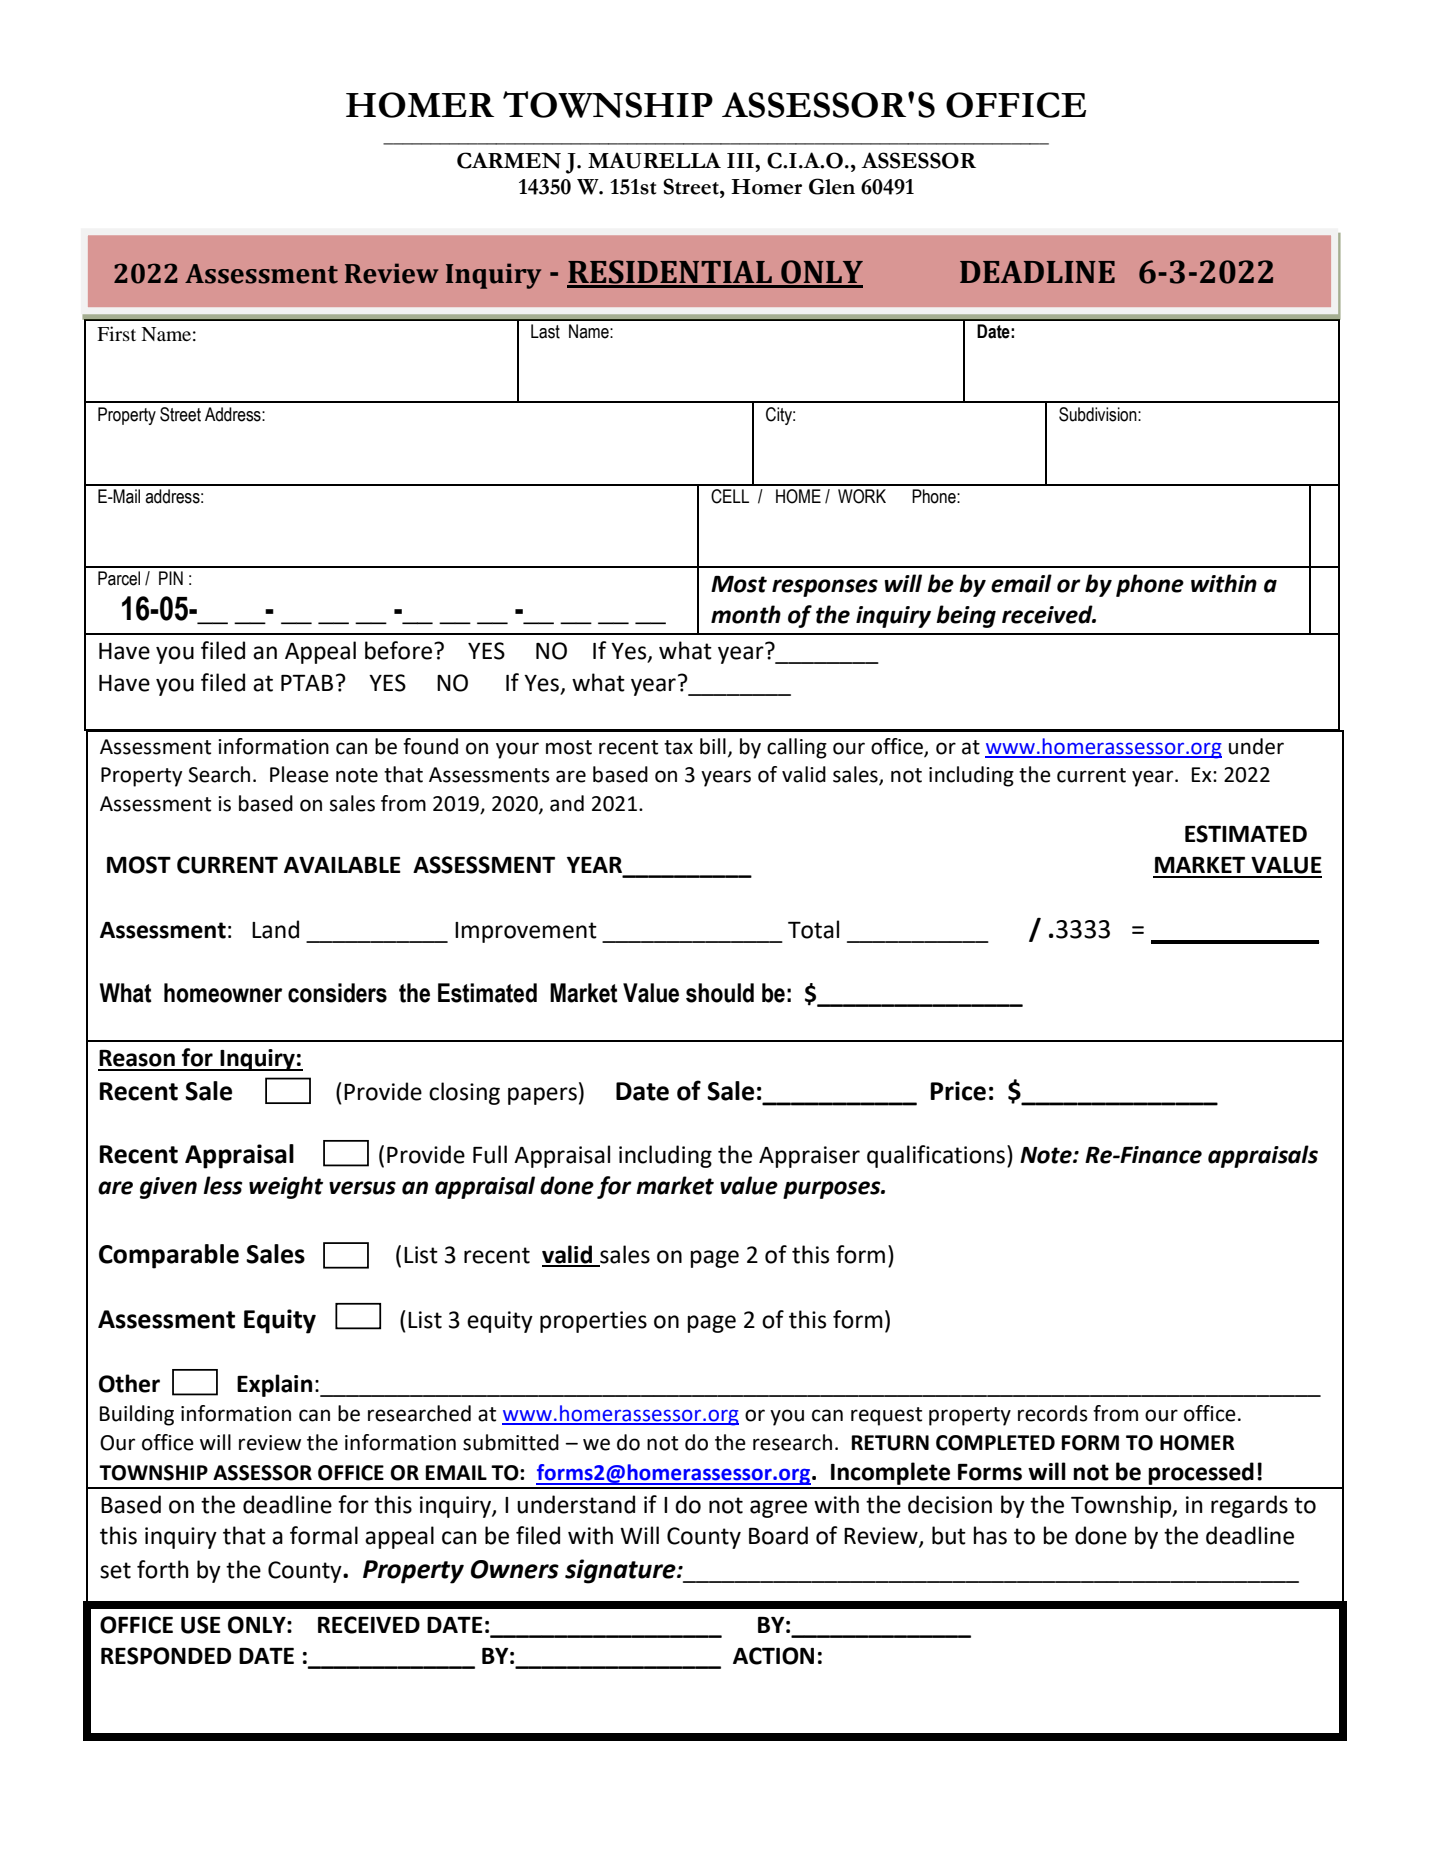 The height and width of the document is (1854, 1433). Describe the element at coordinates (171, 578) in the document. I see `PIN` at that location.
